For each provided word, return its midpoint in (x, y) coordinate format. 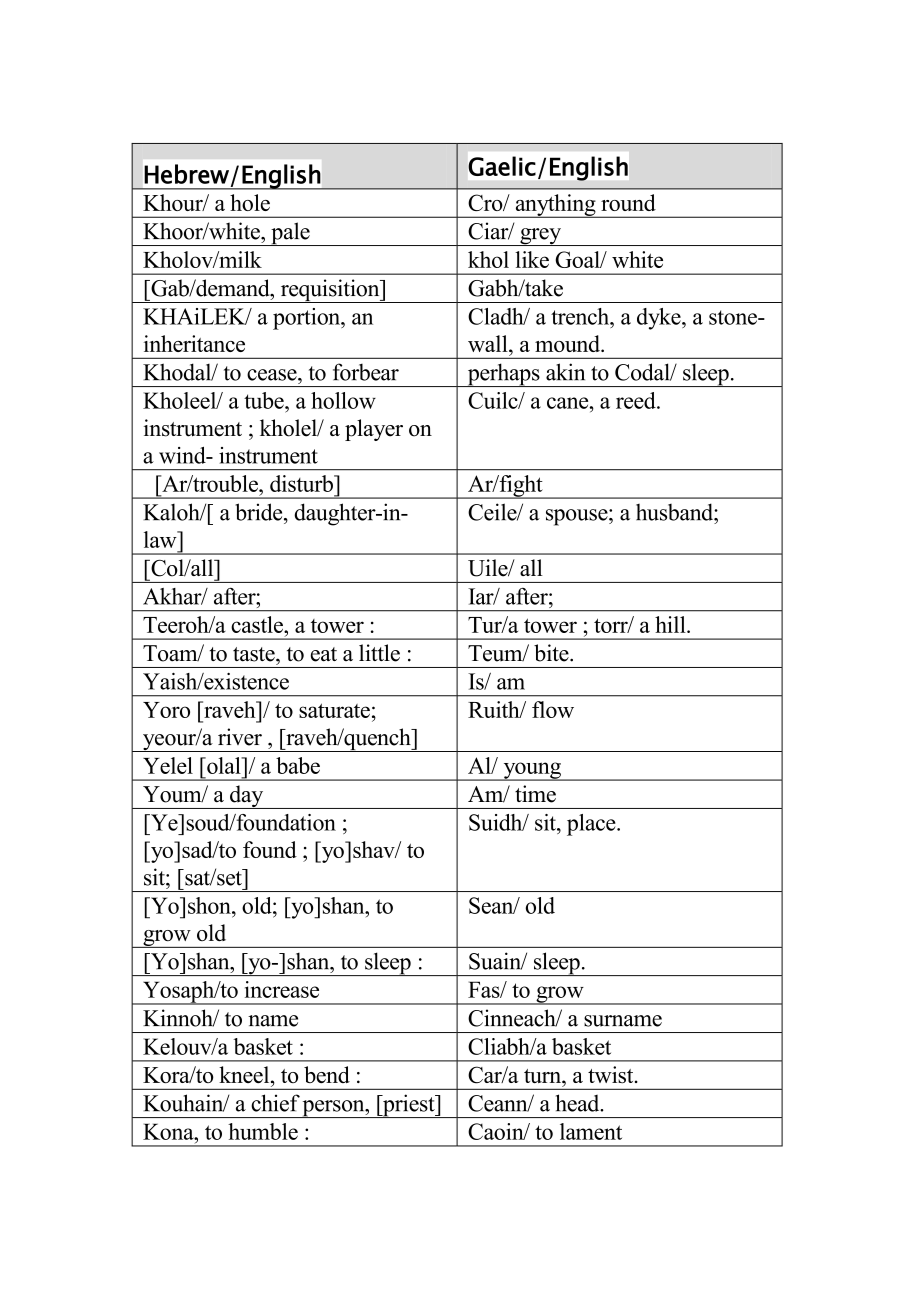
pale (290, 234)
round (628, 202)
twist (612, 1074)
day (247, 797)
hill (671, 624)
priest (409, 1106)
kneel (245, 1074)
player (374, 430)
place (592, 825)
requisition (330, 291)
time (535, 794)
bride (260, 512)
